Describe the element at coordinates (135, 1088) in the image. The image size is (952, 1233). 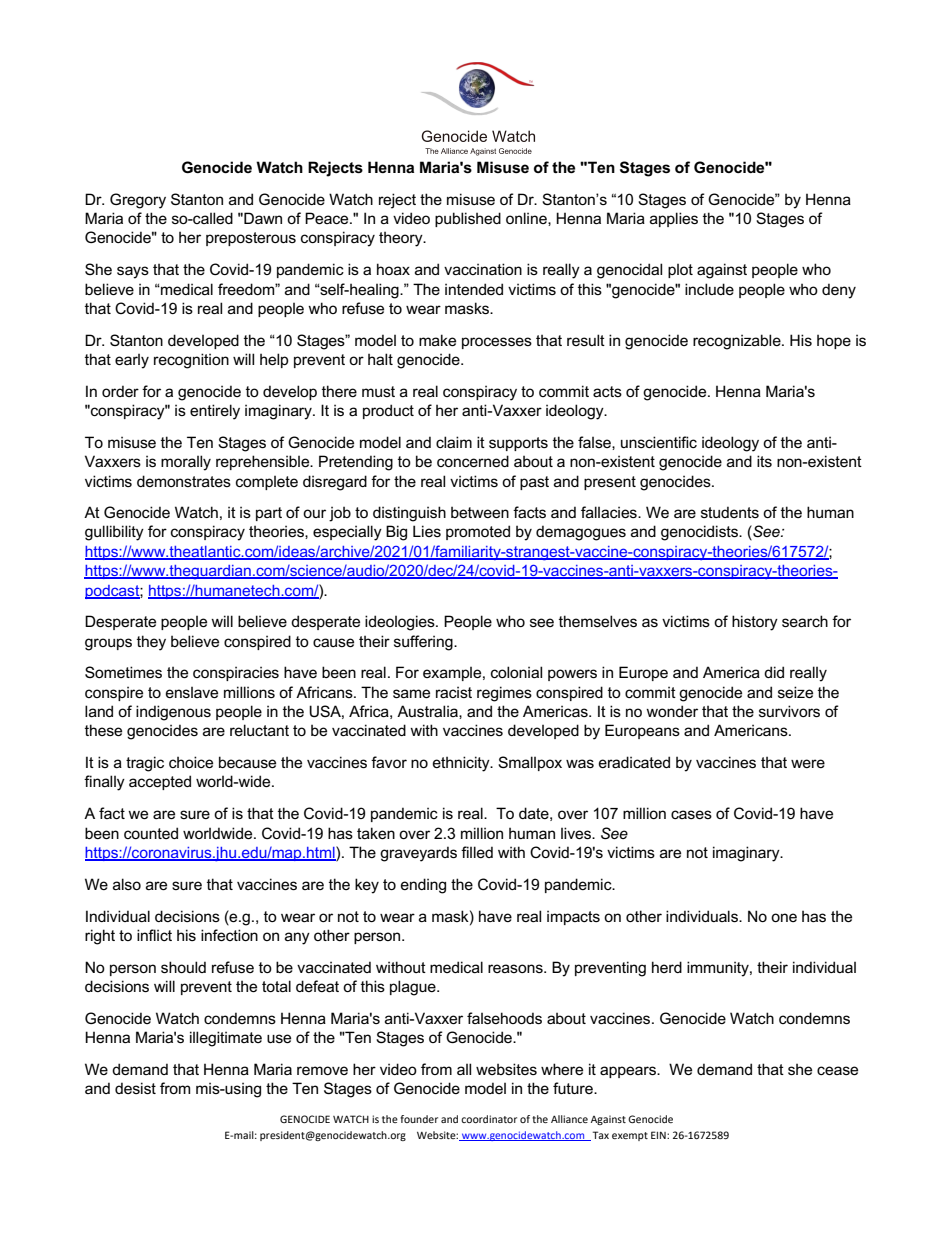
I see `desist` at that location.
